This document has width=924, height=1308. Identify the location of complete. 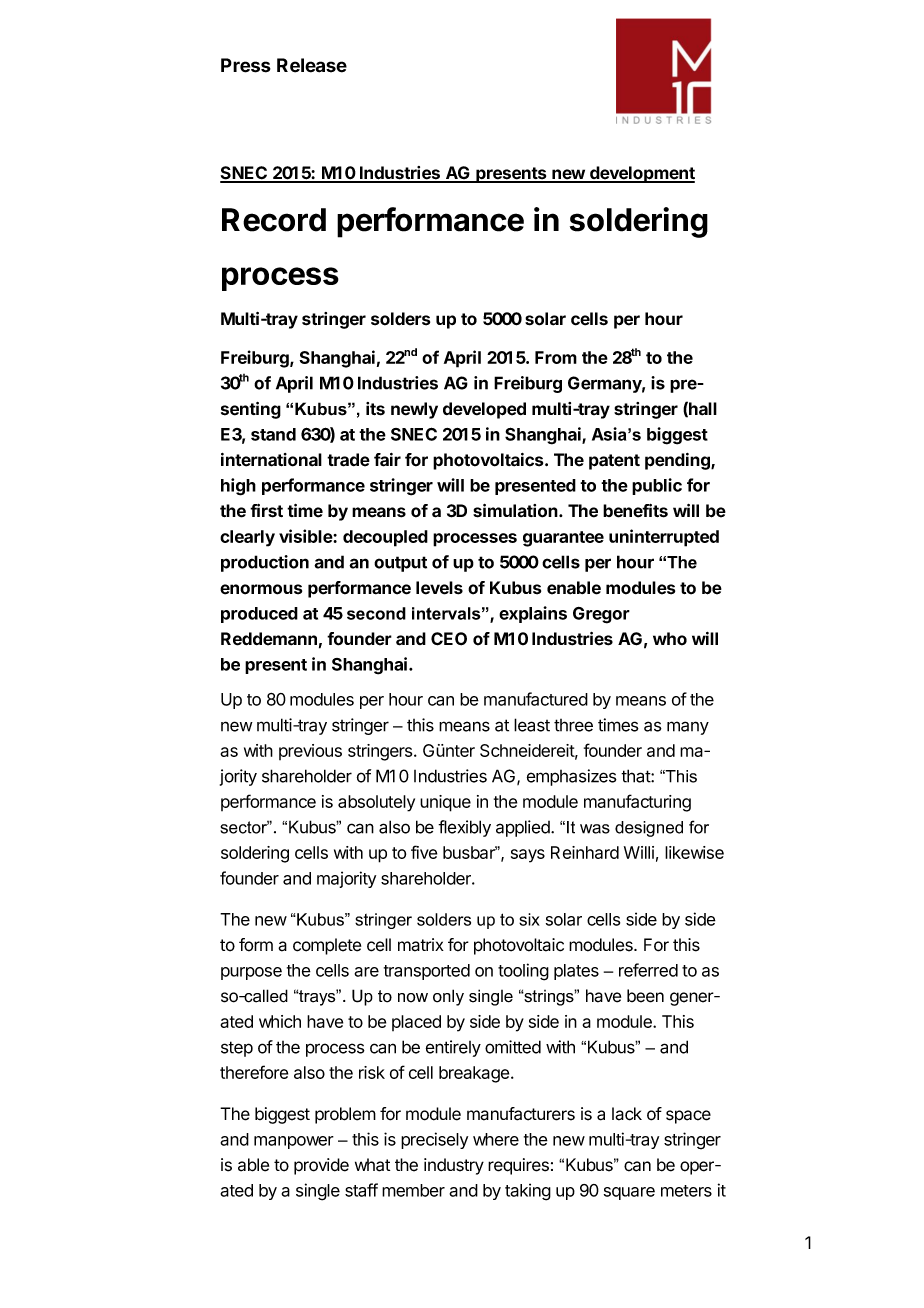
(327, 946).
